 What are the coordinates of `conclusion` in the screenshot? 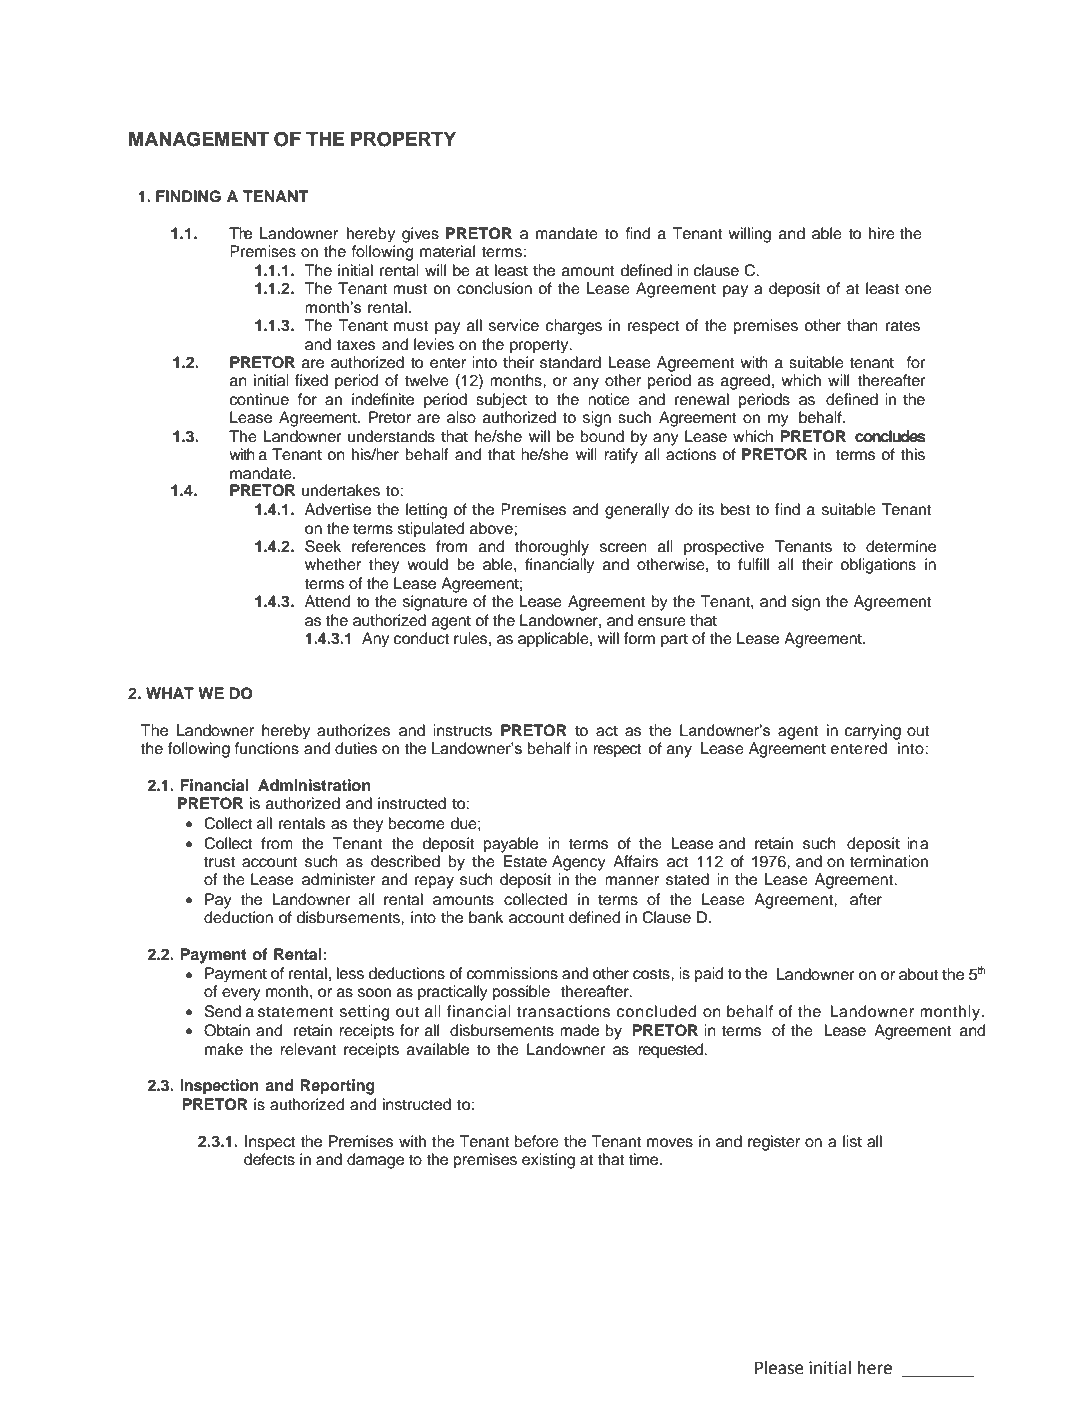 It's located at (494, 288).
